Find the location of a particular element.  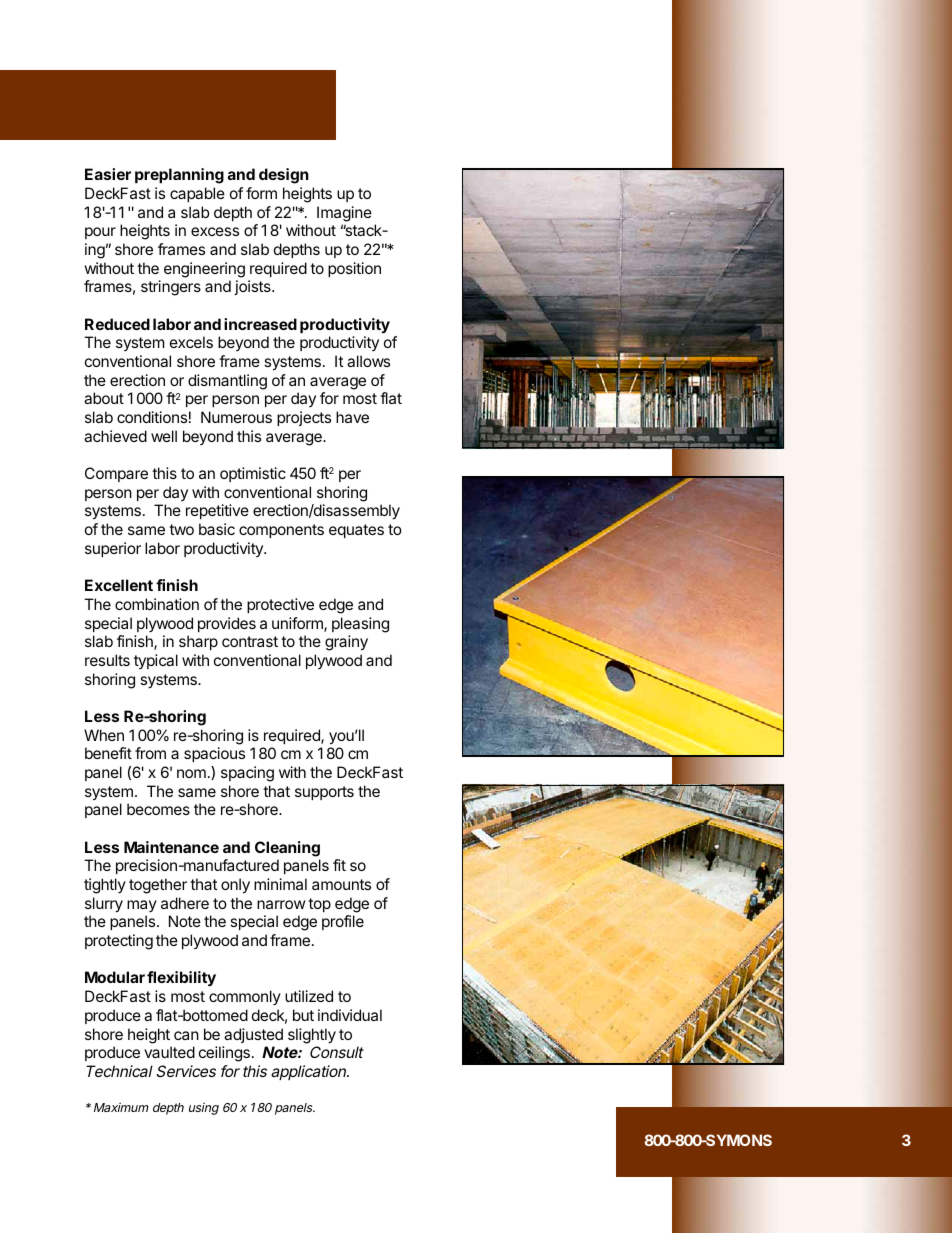

supports is located at coordinates (324, 793).
